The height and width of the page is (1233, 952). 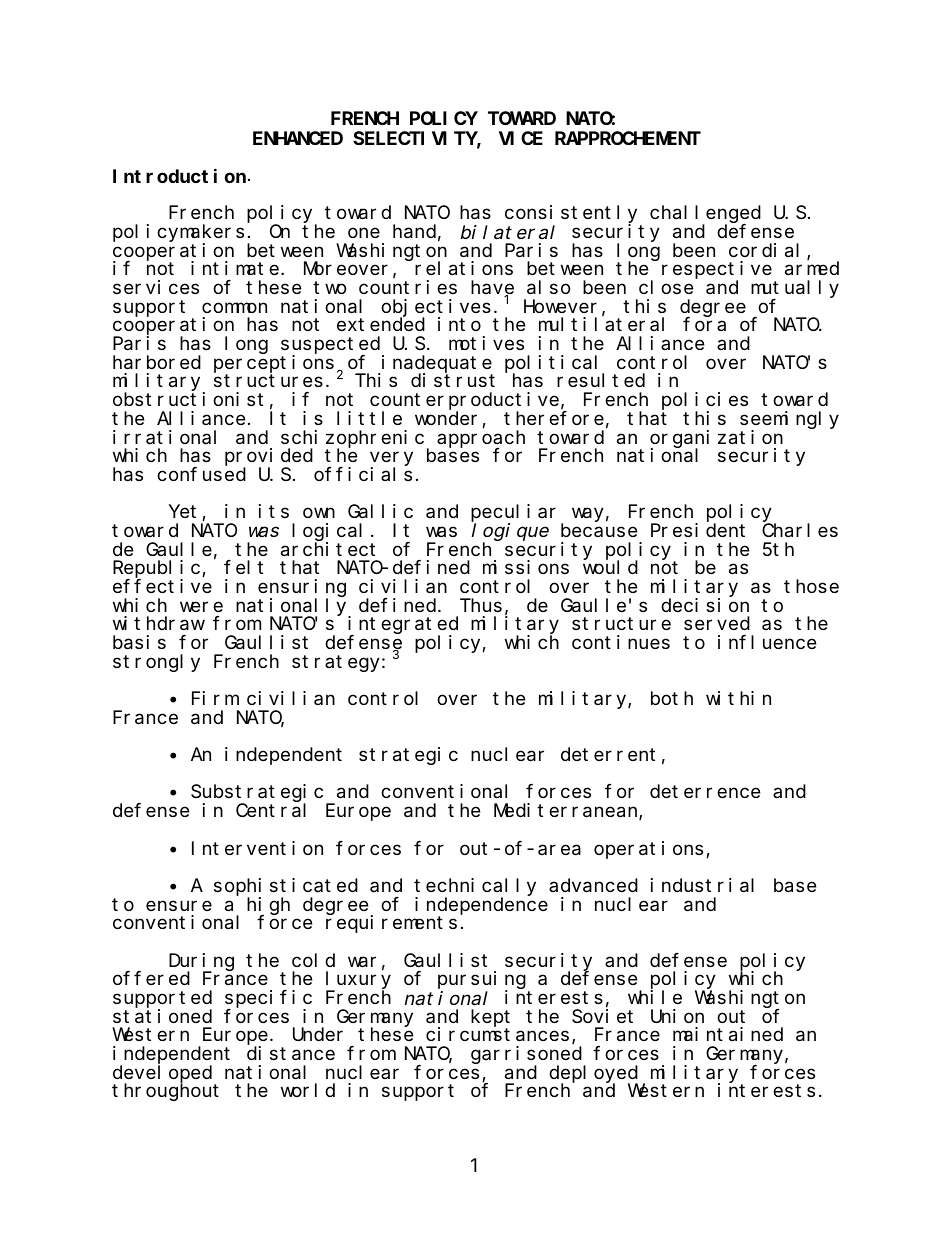 What do you see at coordinates (705, 215) in the page?
I see `challenged` at bounding box center [705, 215].
